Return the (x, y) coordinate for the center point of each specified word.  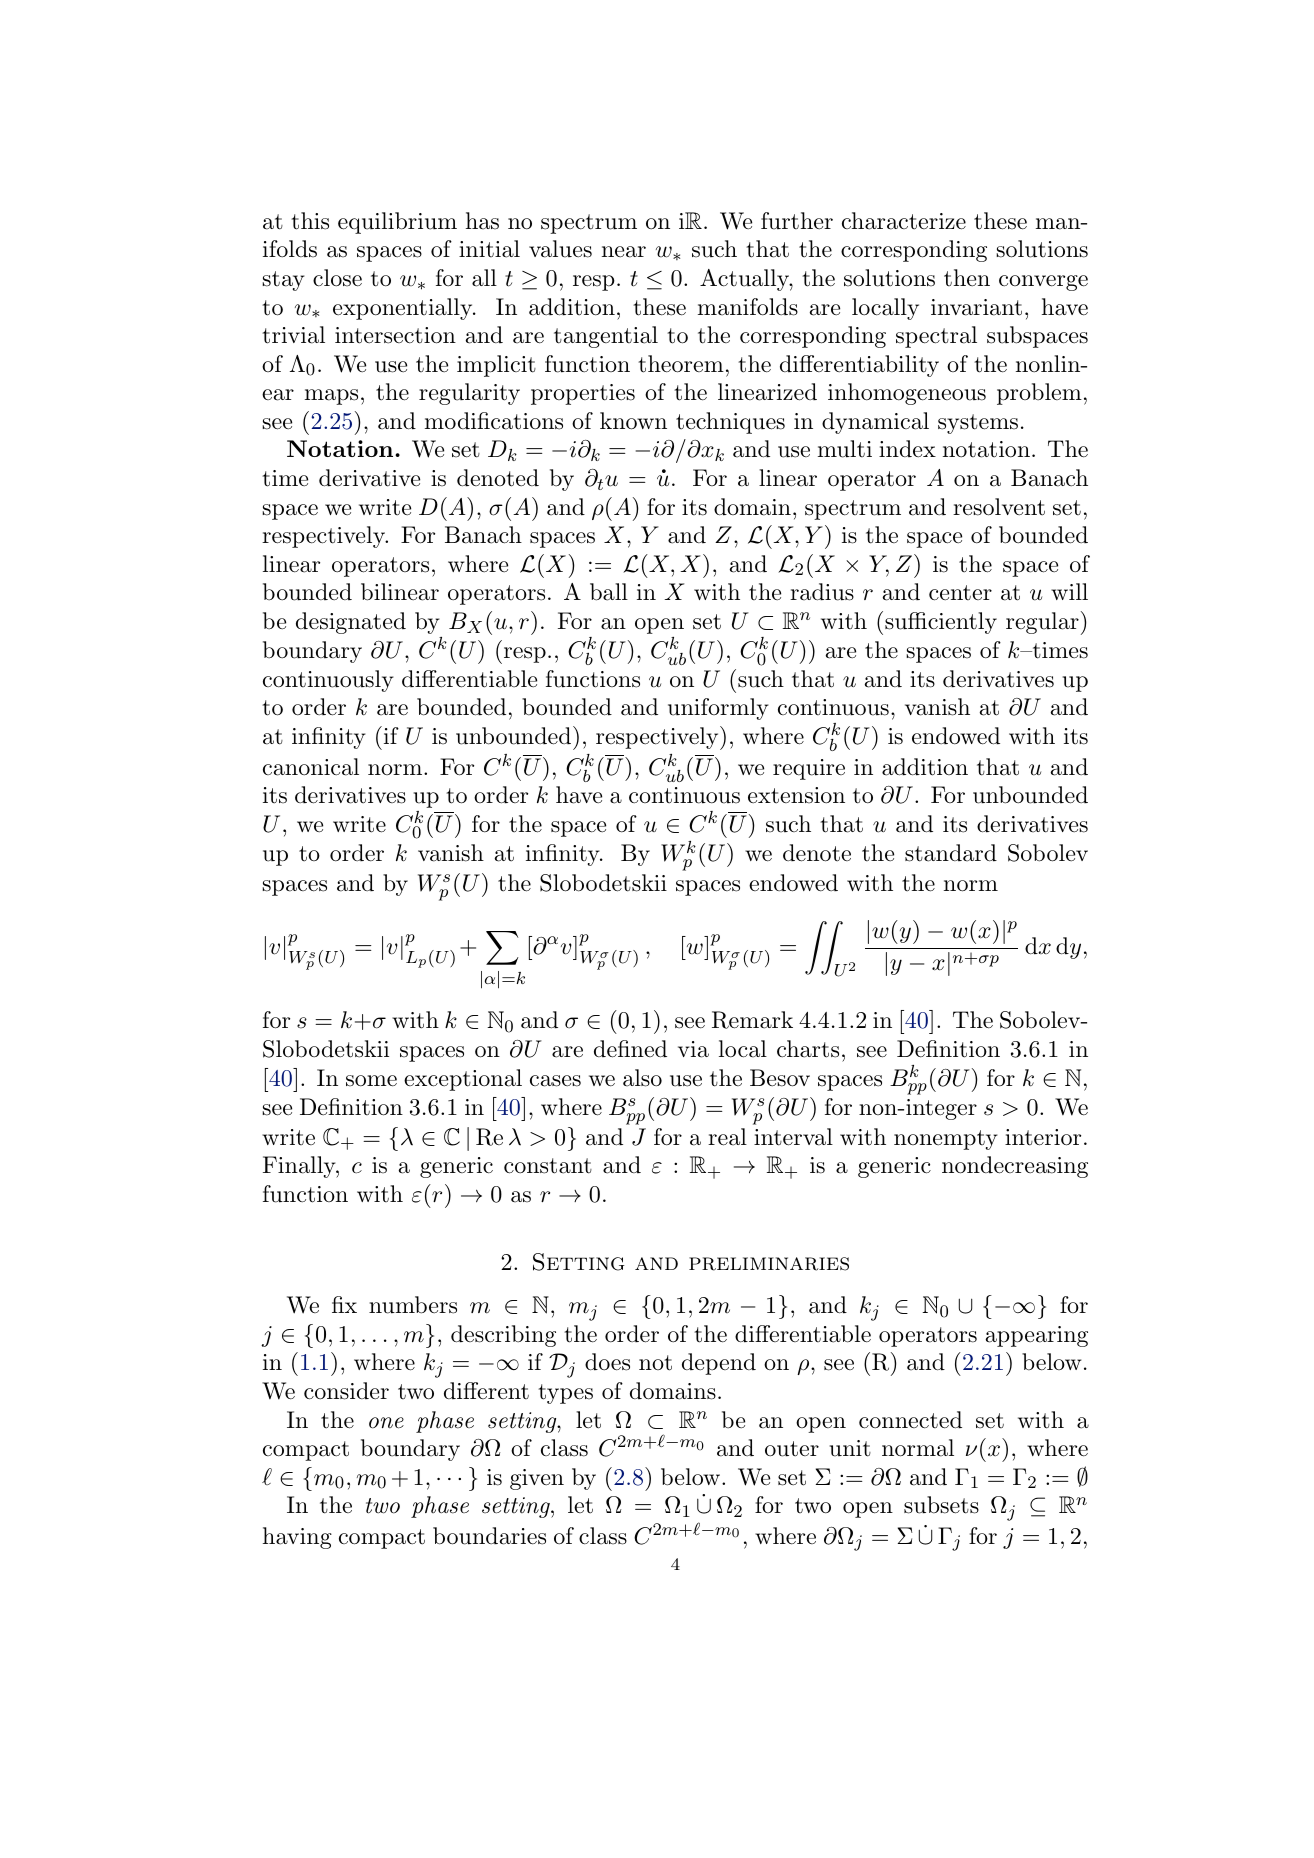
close (337, 278)
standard (951, 853)
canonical (311, 767)
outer (792, 1449)
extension (796, 795)
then (967, 278)
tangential (606, 337)
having (297, 1538)
